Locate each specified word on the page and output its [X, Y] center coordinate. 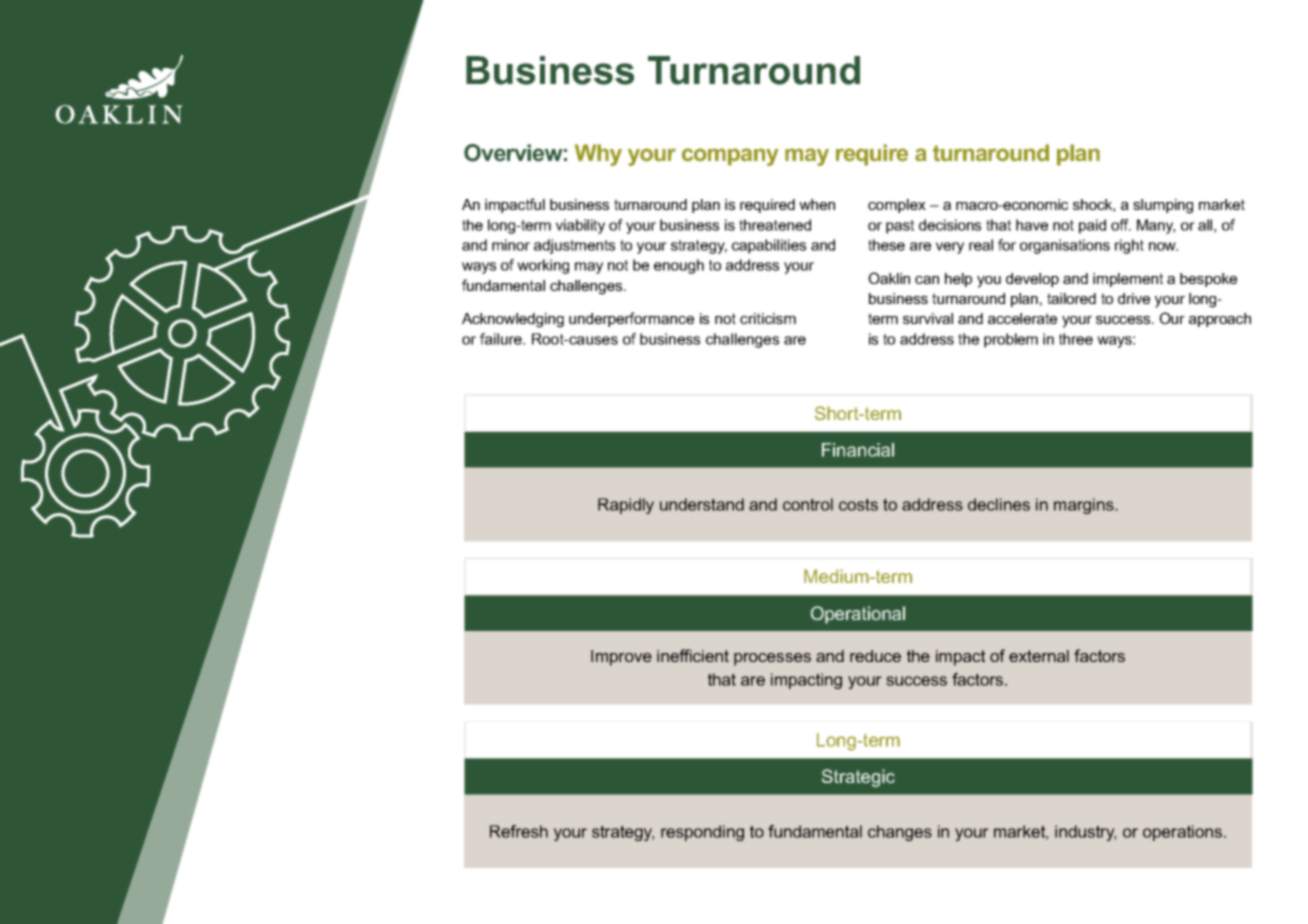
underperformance [631, 319]
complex [897, 206]
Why [598, 155]
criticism [768, 318]
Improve [621, 658]
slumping [1163, 206]
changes [900, 833]
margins [1085, 506]
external [1039, 656]
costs [858, 504]
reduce [875, 656]
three [1076, 339]
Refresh [519, 831]
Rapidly [626, 506]
